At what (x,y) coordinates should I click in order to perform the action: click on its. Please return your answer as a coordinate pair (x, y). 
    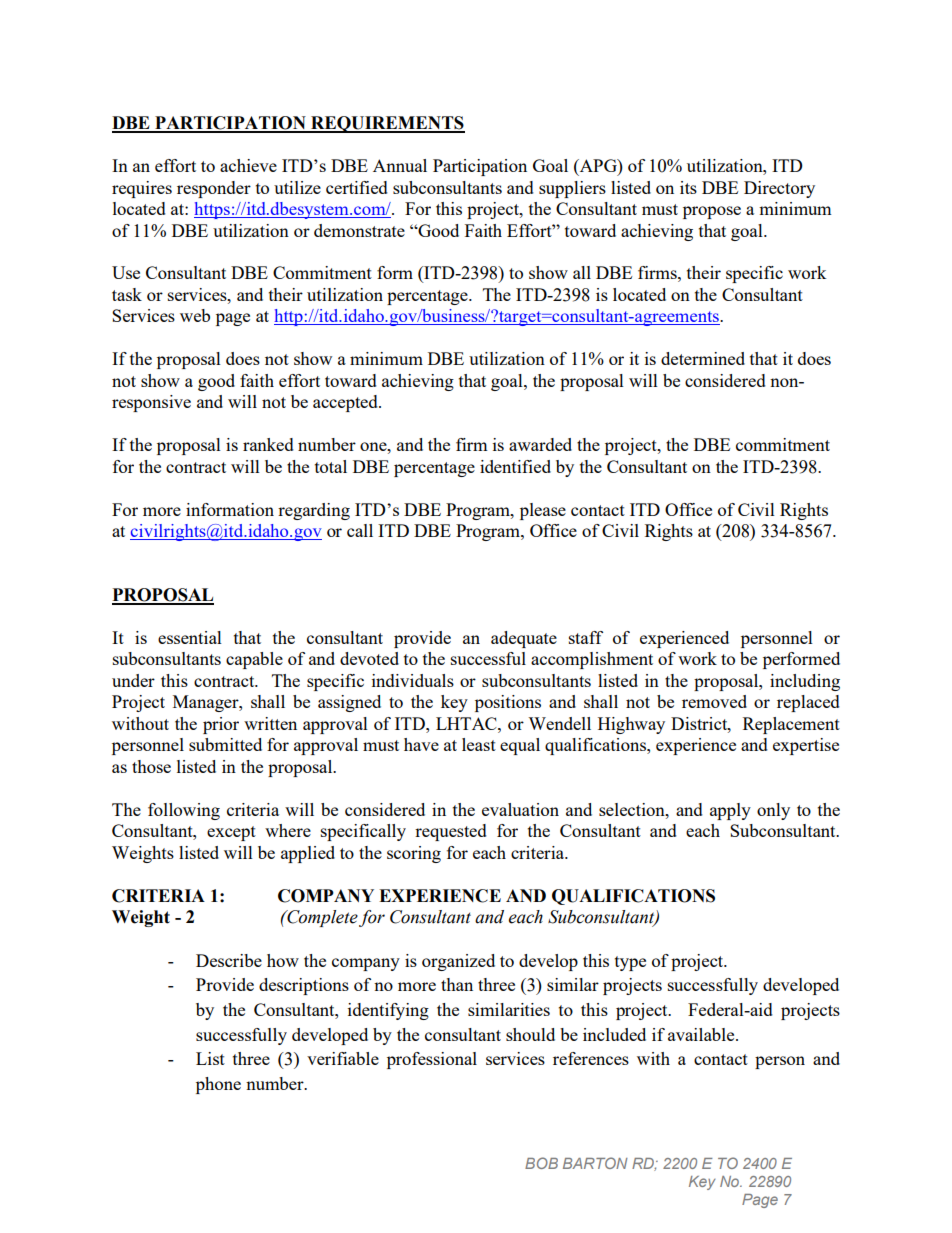
    Looking at the image, I should click on (688, 187).
